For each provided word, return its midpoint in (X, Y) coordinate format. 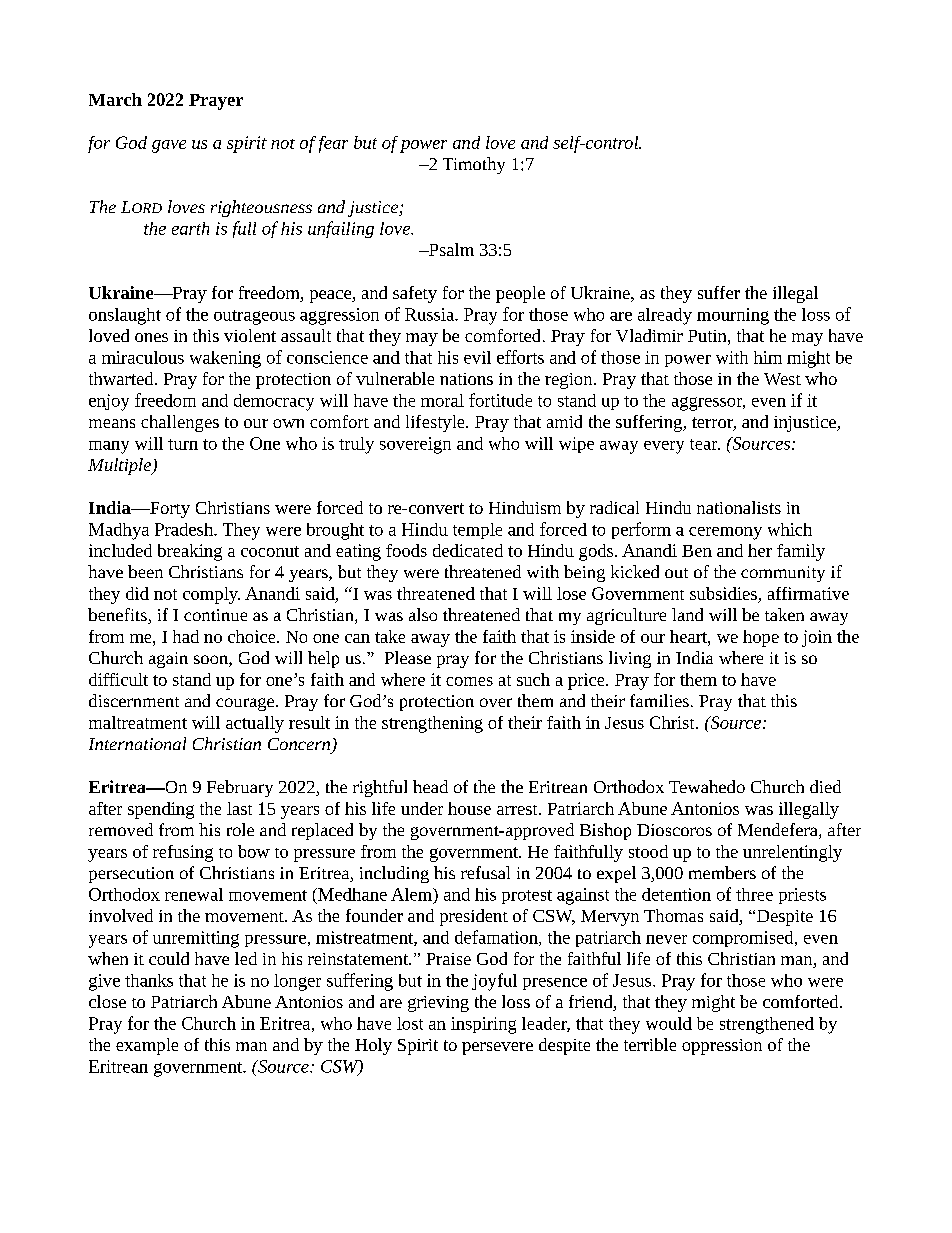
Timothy (474, 165)
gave (169, 146)
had (186, 636)
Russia (431, 314)
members (722, 872)
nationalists (739, 507)
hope (761, 638)
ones (151, 337)
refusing (183, 853)
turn (183, 444)
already (665, 316)
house (469, 808)
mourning (733, 316)
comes (469, 681)
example (147, 1046)
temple (477, 531)
